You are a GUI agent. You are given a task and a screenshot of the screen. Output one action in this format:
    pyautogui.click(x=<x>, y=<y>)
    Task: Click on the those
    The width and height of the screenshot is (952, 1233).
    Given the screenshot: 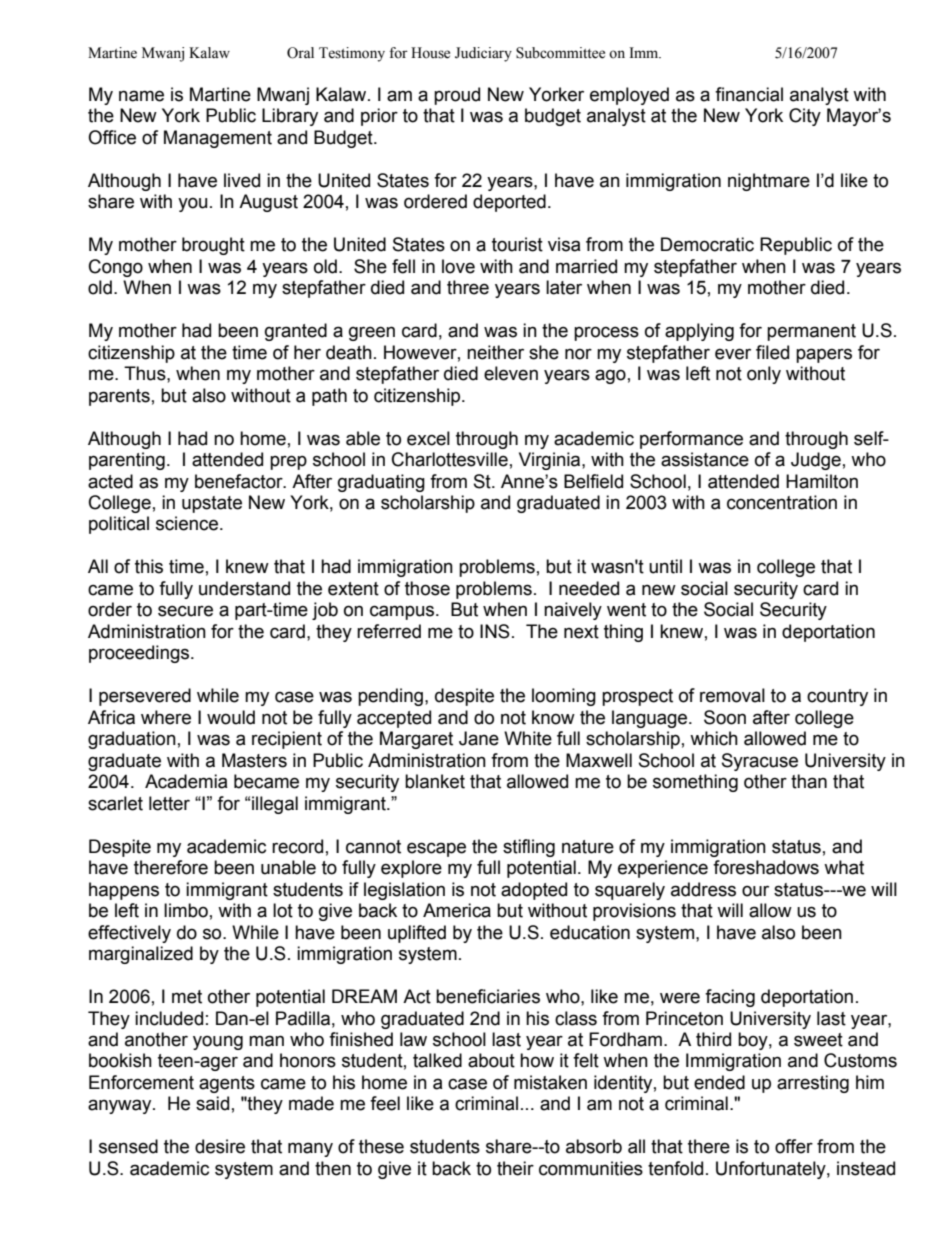 What is the action you would take?
    pyautogui.click(x=427, y=588)
